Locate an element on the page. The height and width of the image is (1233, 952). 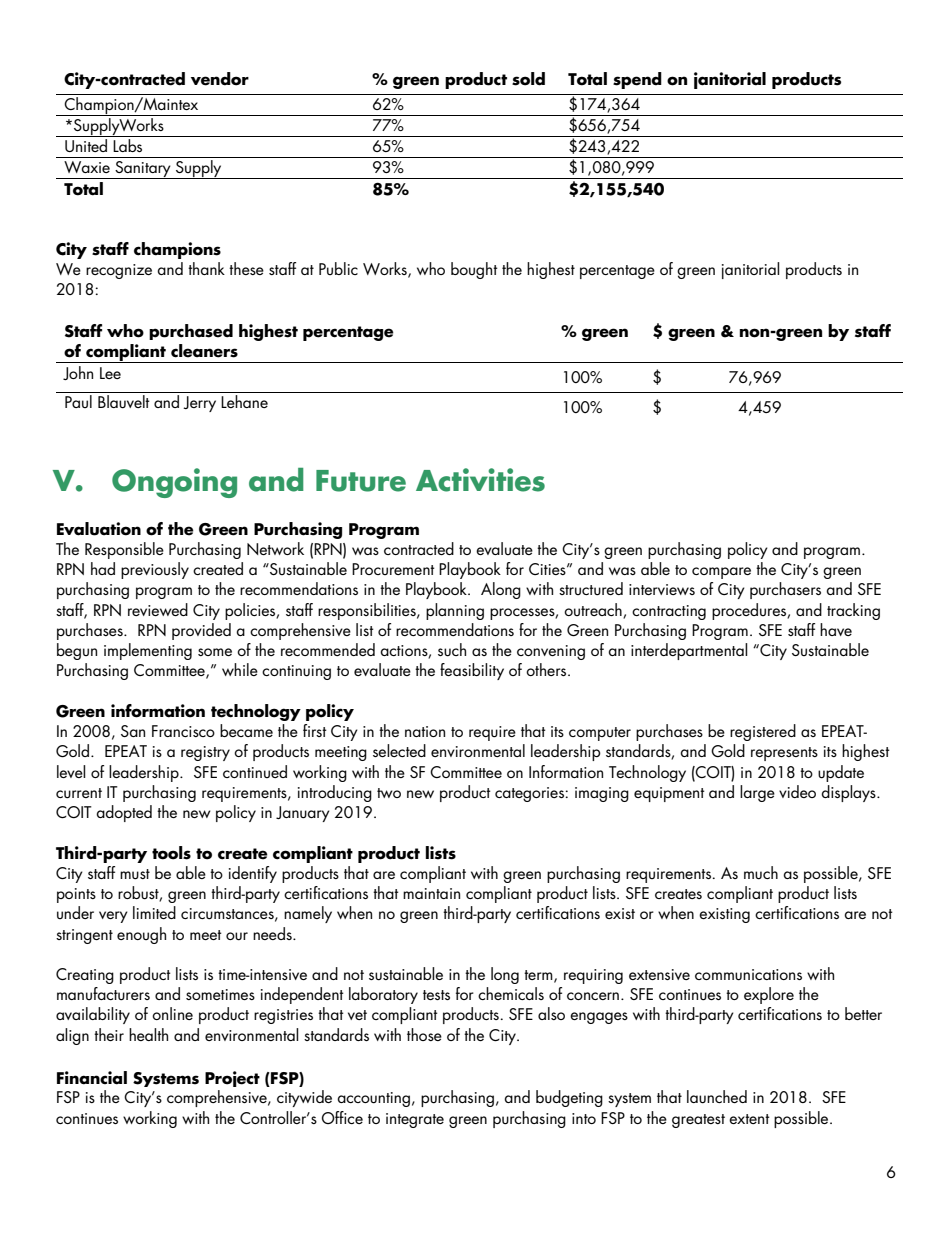
Labs is located at coordinates (127, 145).
